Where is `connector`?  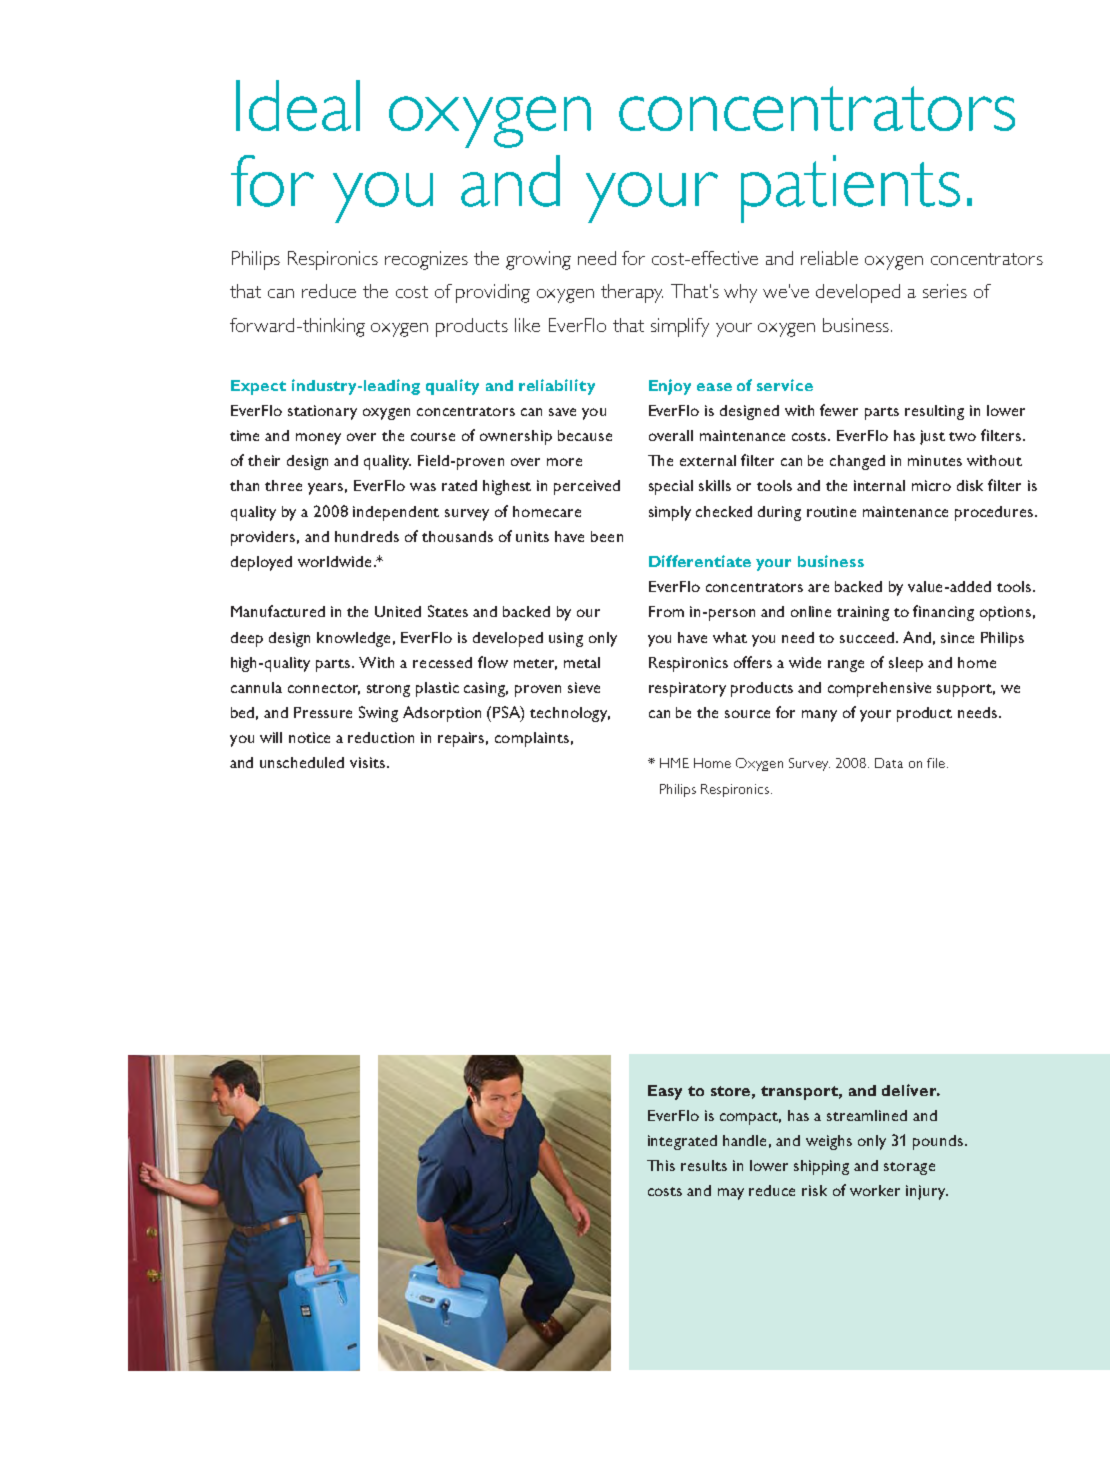
connector is located at coordinates (324, 689).
